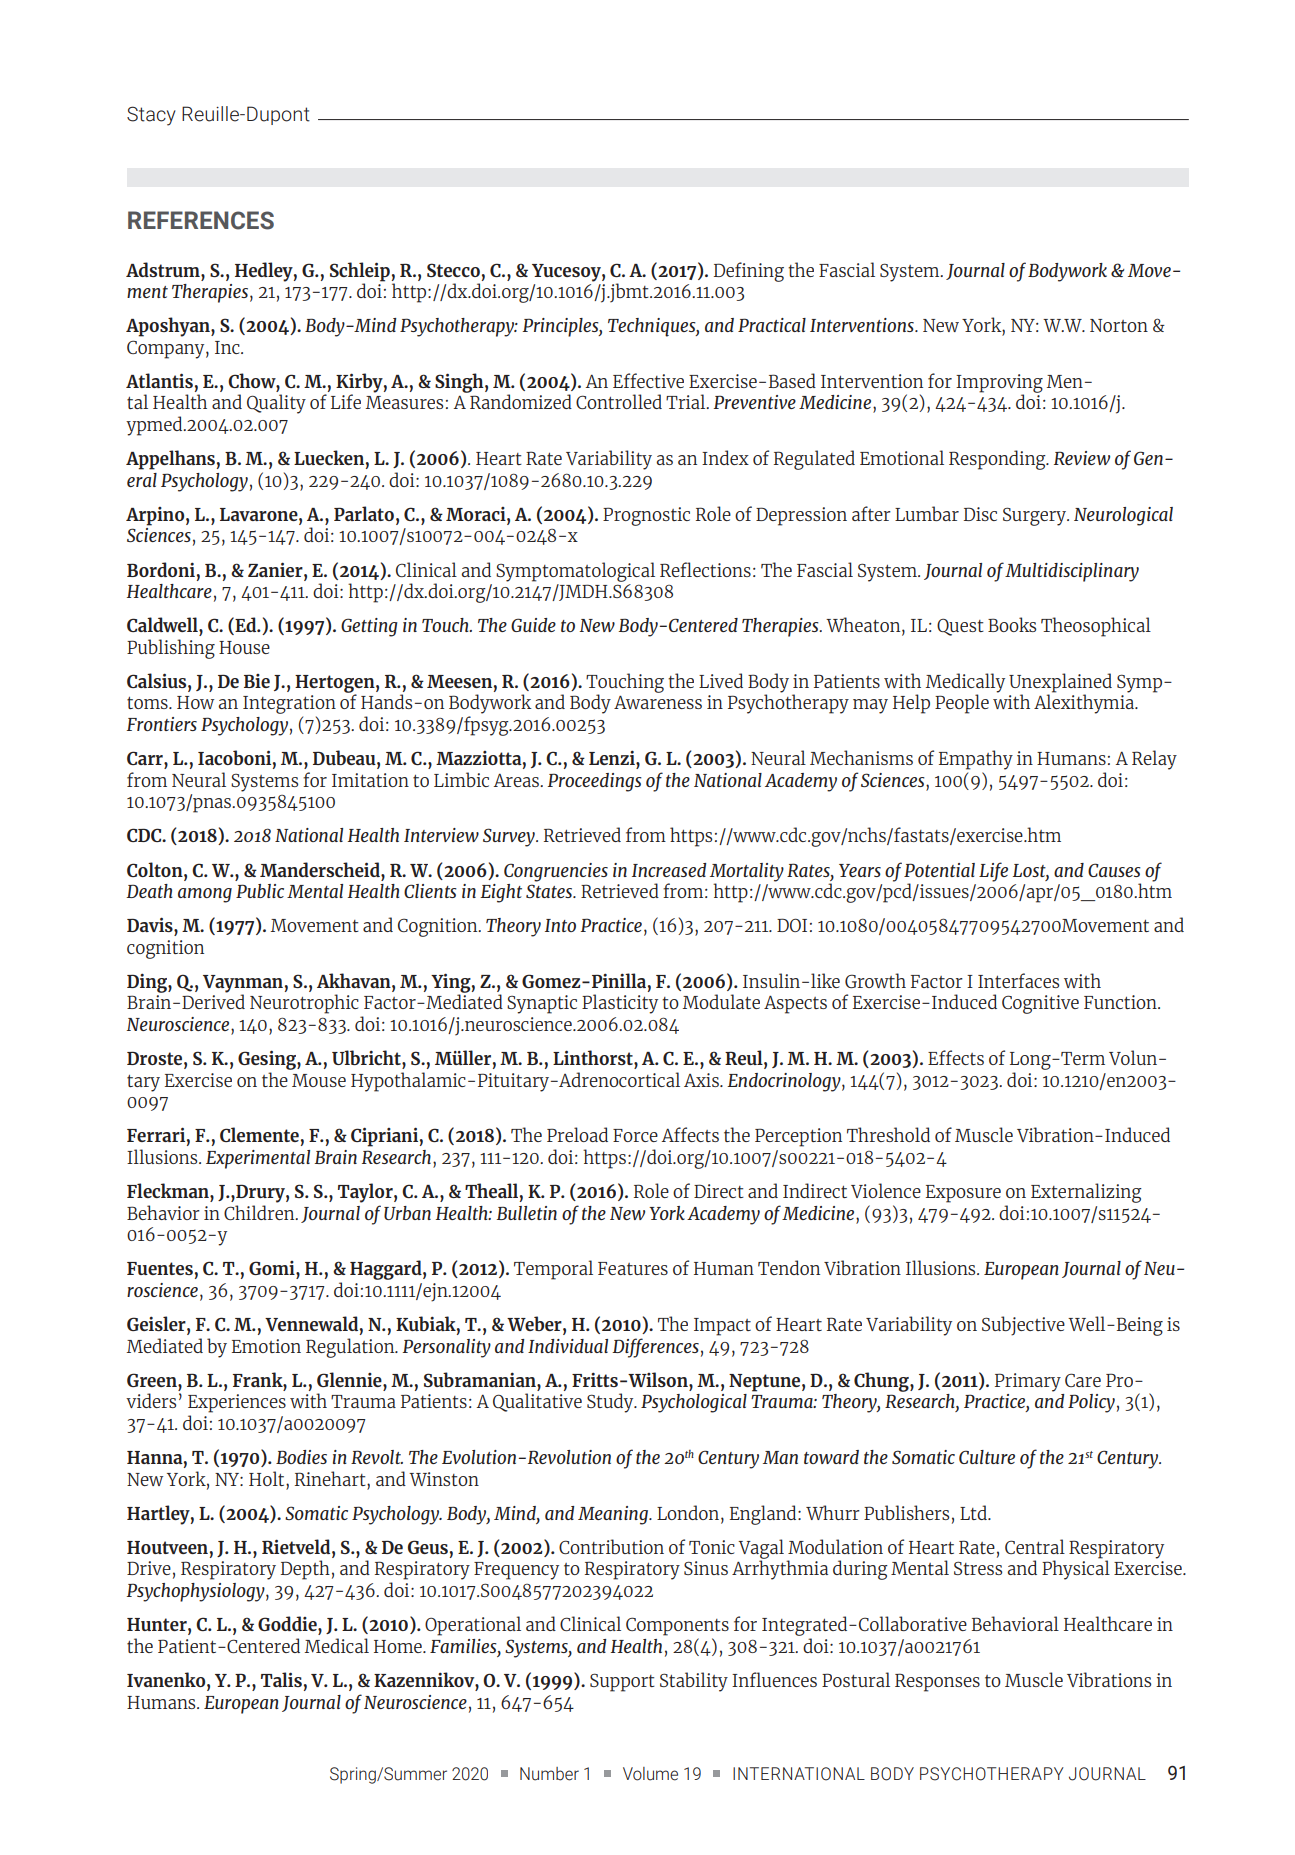 The height and width of the page is (1855, 1295). I want to click on Integration, so click(289, 706).
